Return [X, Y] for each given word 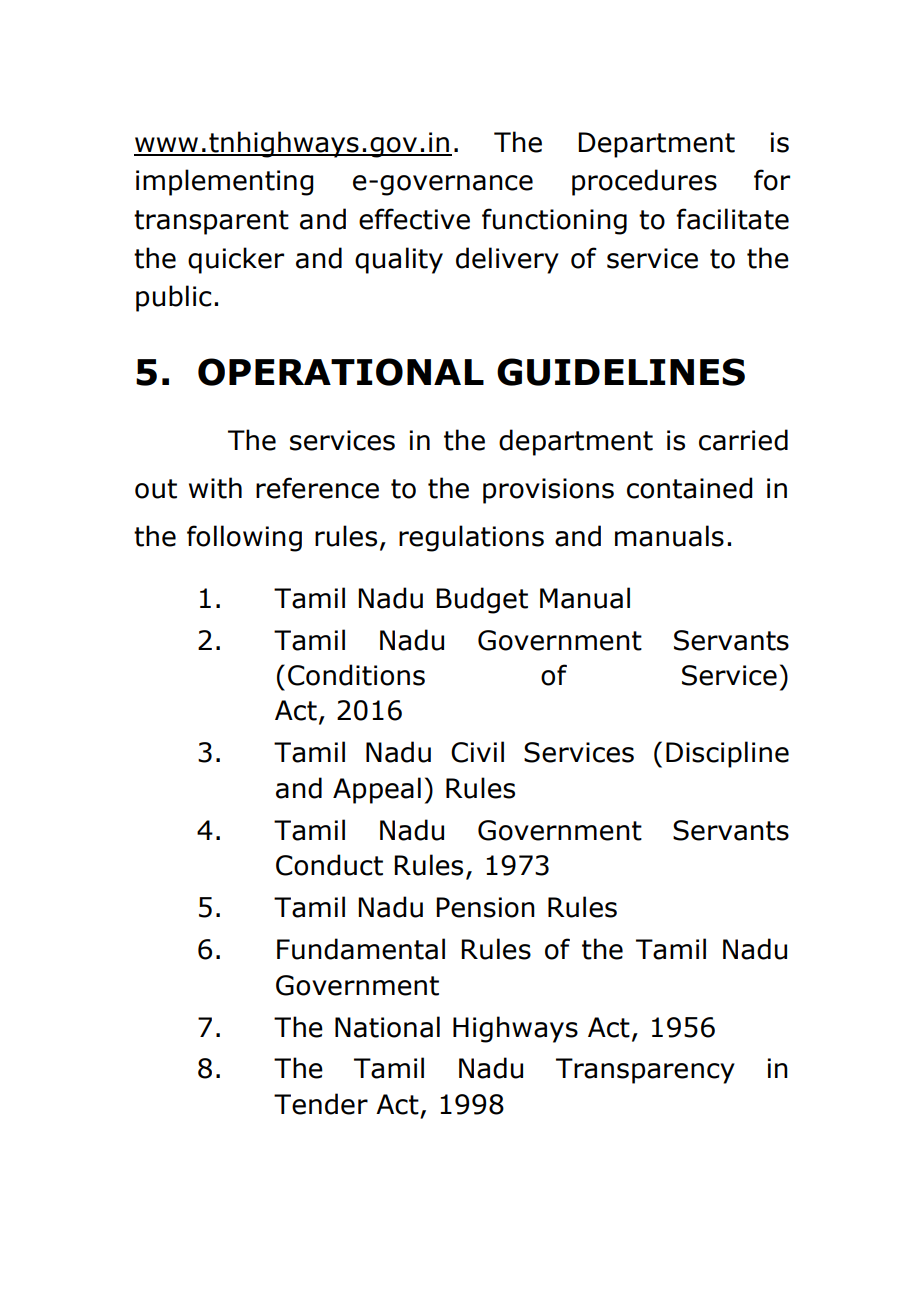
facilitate [732, 219]
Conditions [356, 675]
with [215, 488]
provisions [548, 491]
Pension [485, 907]
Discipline [727, 754]
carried [743, 440]
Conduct [329, 865]
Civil [477, 752]
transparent [211, 222]
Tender [321, 1104]
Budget [482, 600]
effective [414, 219]
